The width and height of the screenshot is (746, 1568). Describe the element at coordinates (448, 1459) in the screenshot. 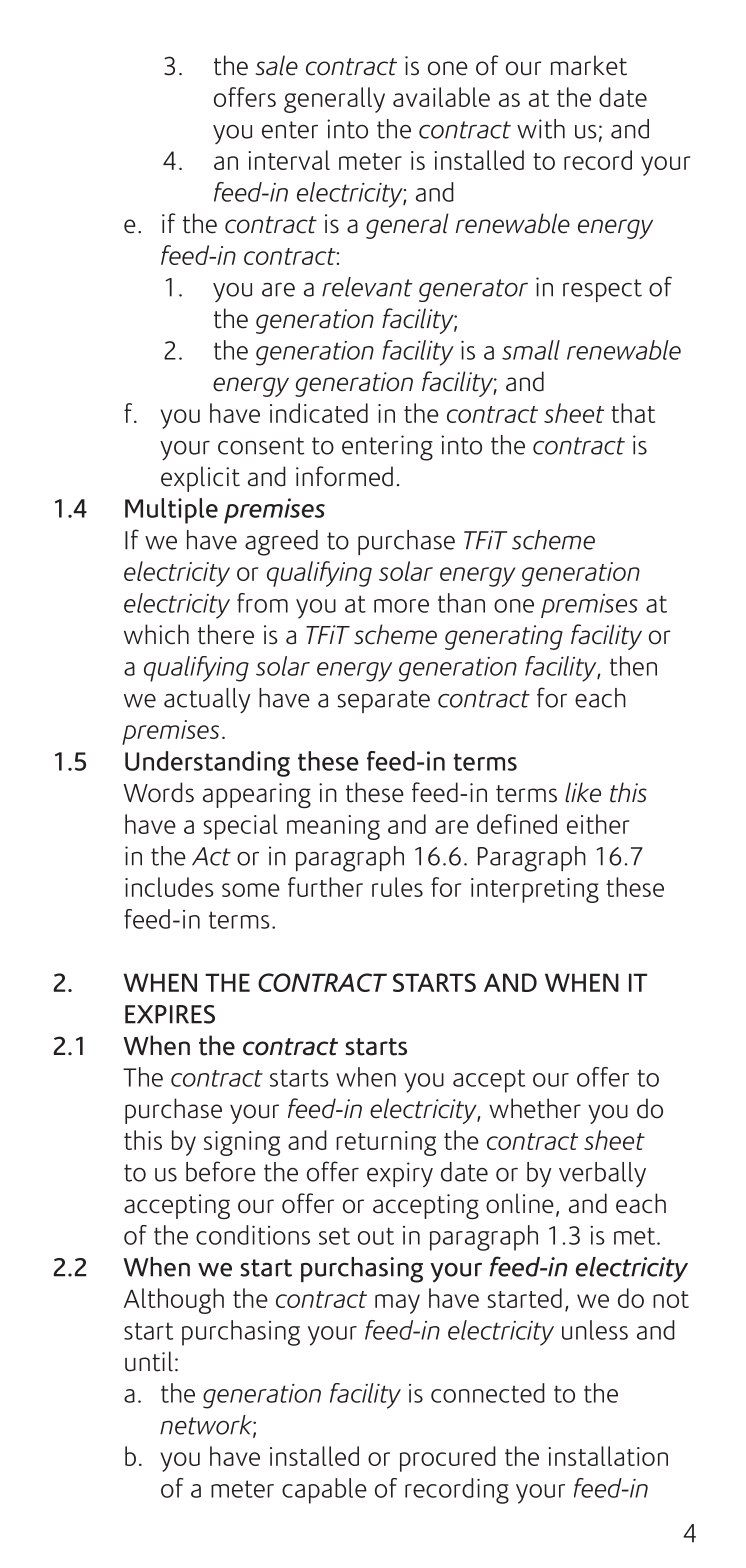

I see `procured` at that location.
